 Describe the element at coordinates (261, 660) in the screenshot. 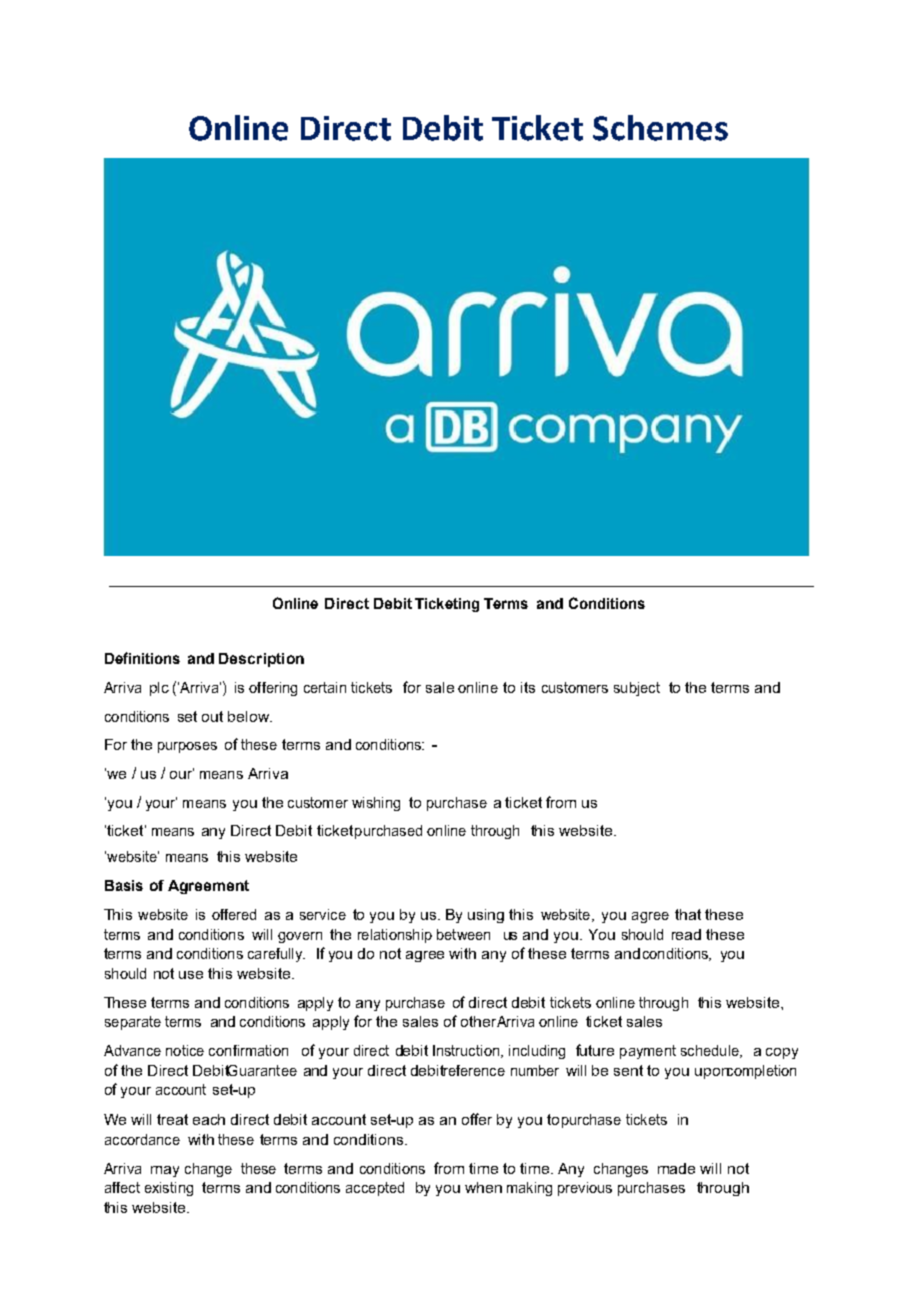

I see `Description` at that location.
